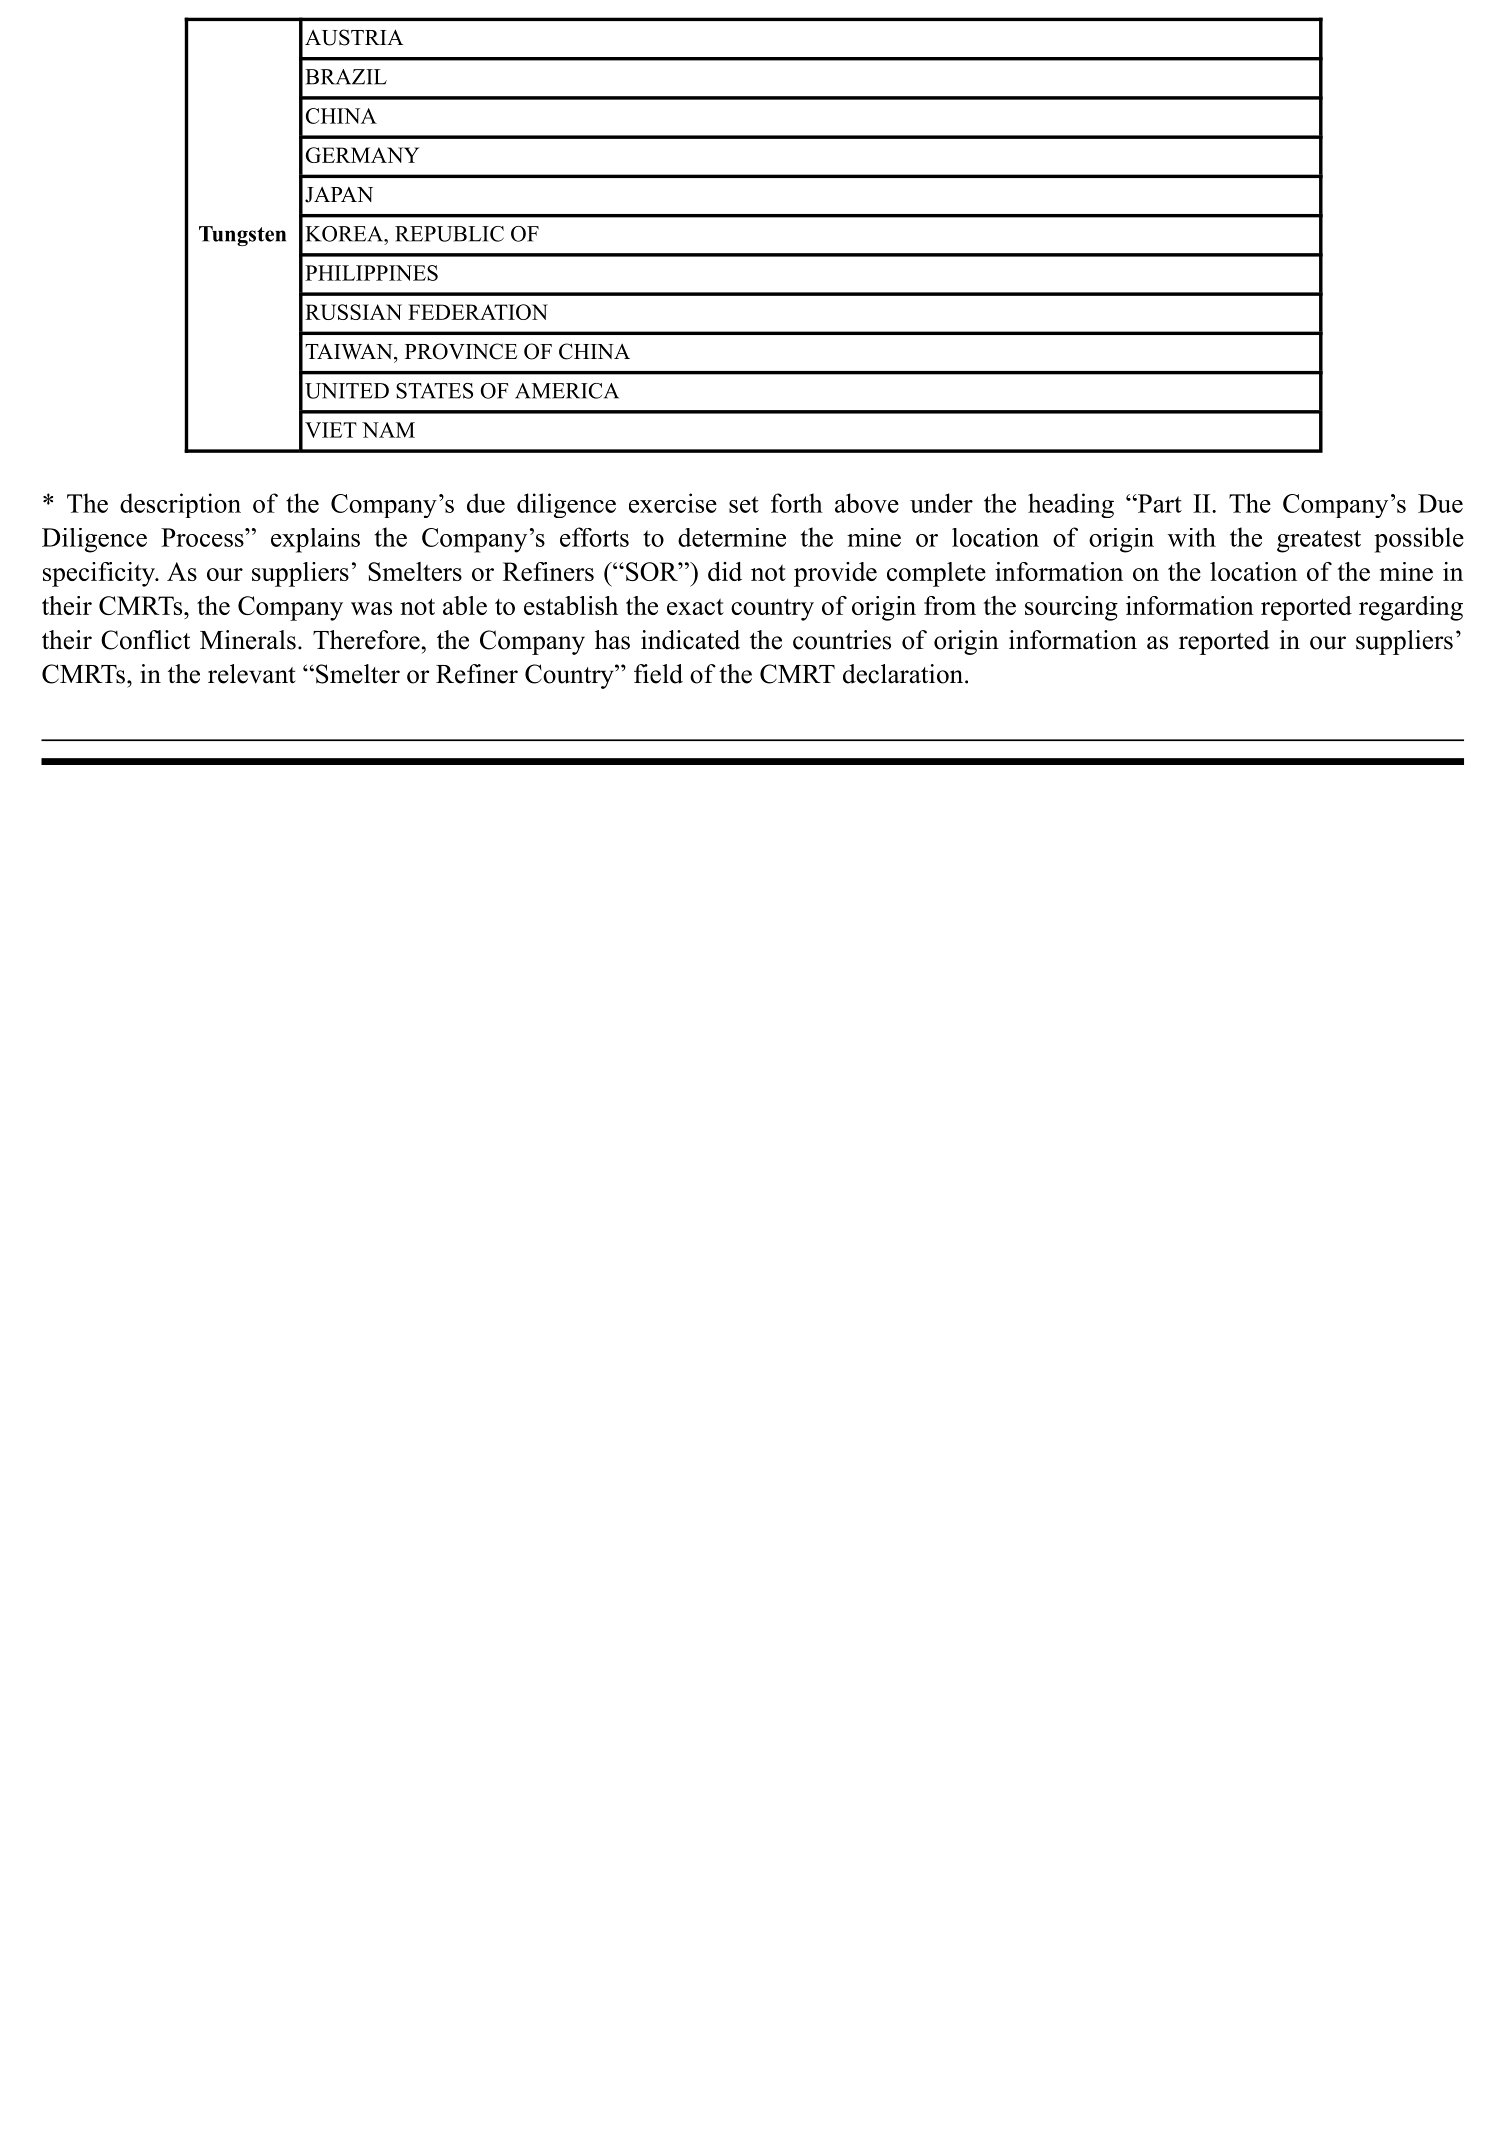 This screenshot has height=2133, width=1507. I want to click on TAIWAN, so click(350, 352).
